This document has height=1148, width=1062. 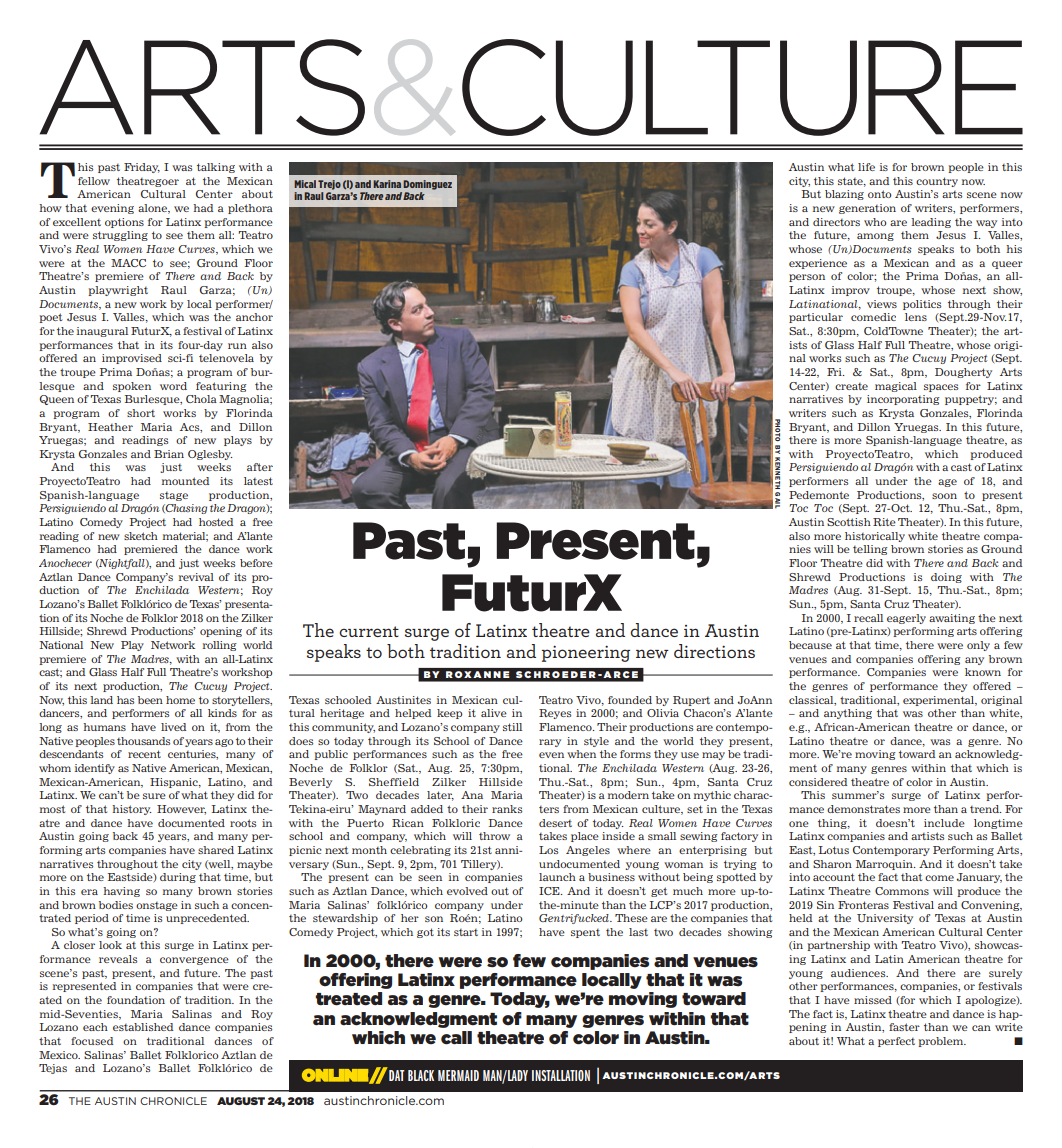 I want to click on alone, so click(x=154, y=209).
